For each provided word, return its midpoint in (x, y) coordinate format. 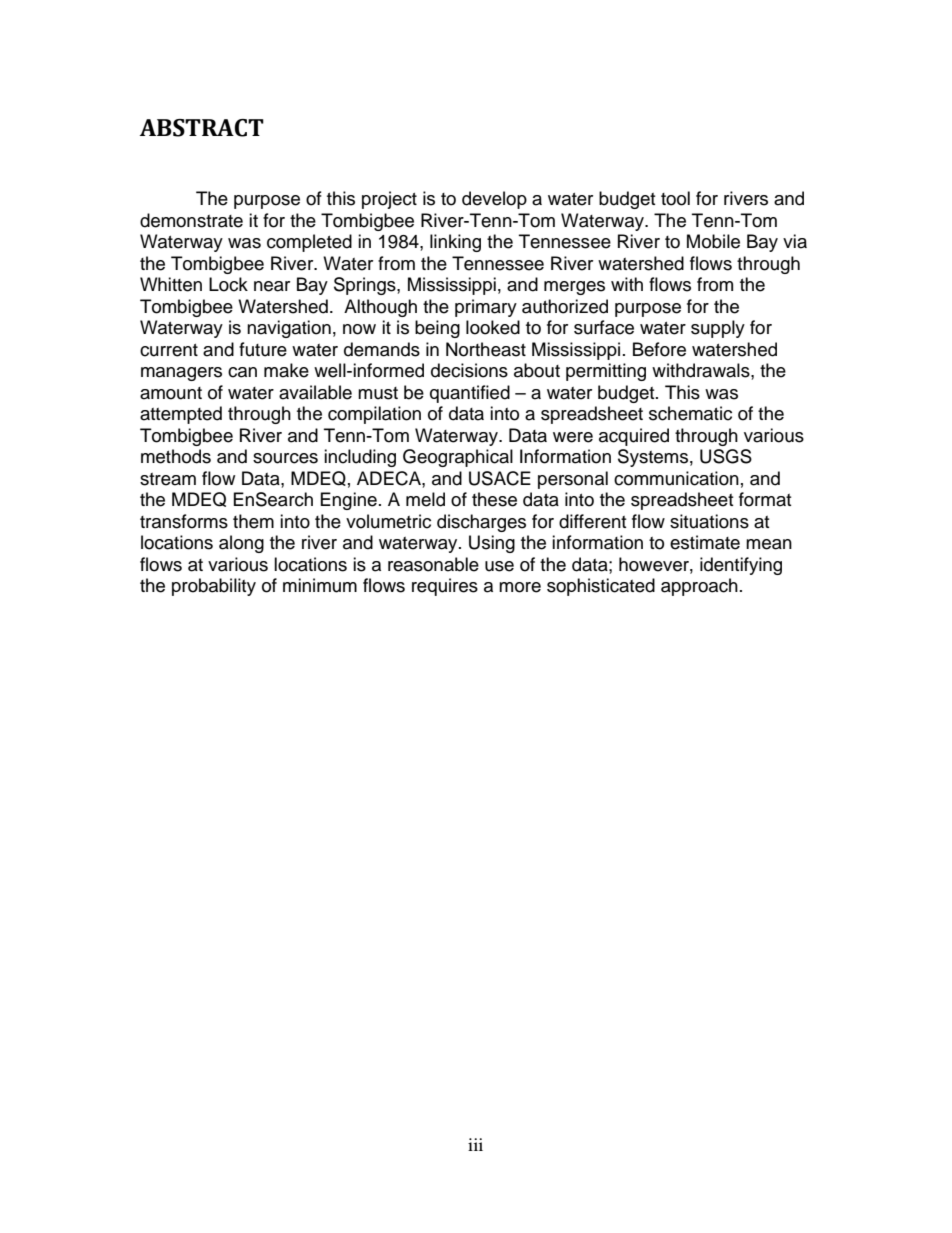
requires (445, 587)
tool (675, 198)
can (242, 372)
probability (214, 587)
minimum (320, 585)
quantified (470, 394)
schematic (690, 413)
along (241, 544)
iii (475, 1144)
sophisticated (601, 587)
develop (494, 200)
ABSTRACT (202, 128)
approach (699, 587)
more (520, 587)
